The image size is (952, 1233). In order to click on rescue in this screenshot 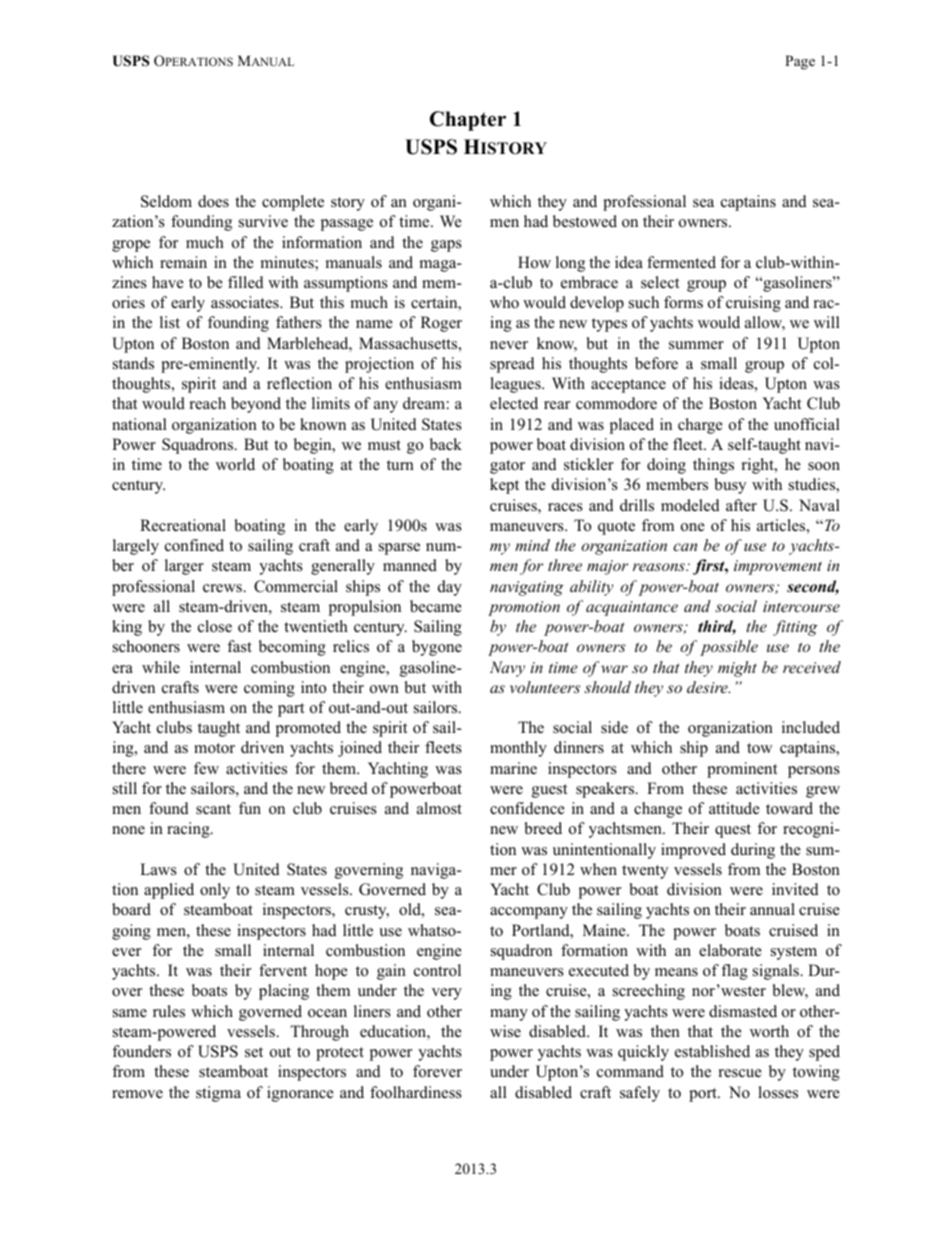, I will do `click(740, 1073)`.
